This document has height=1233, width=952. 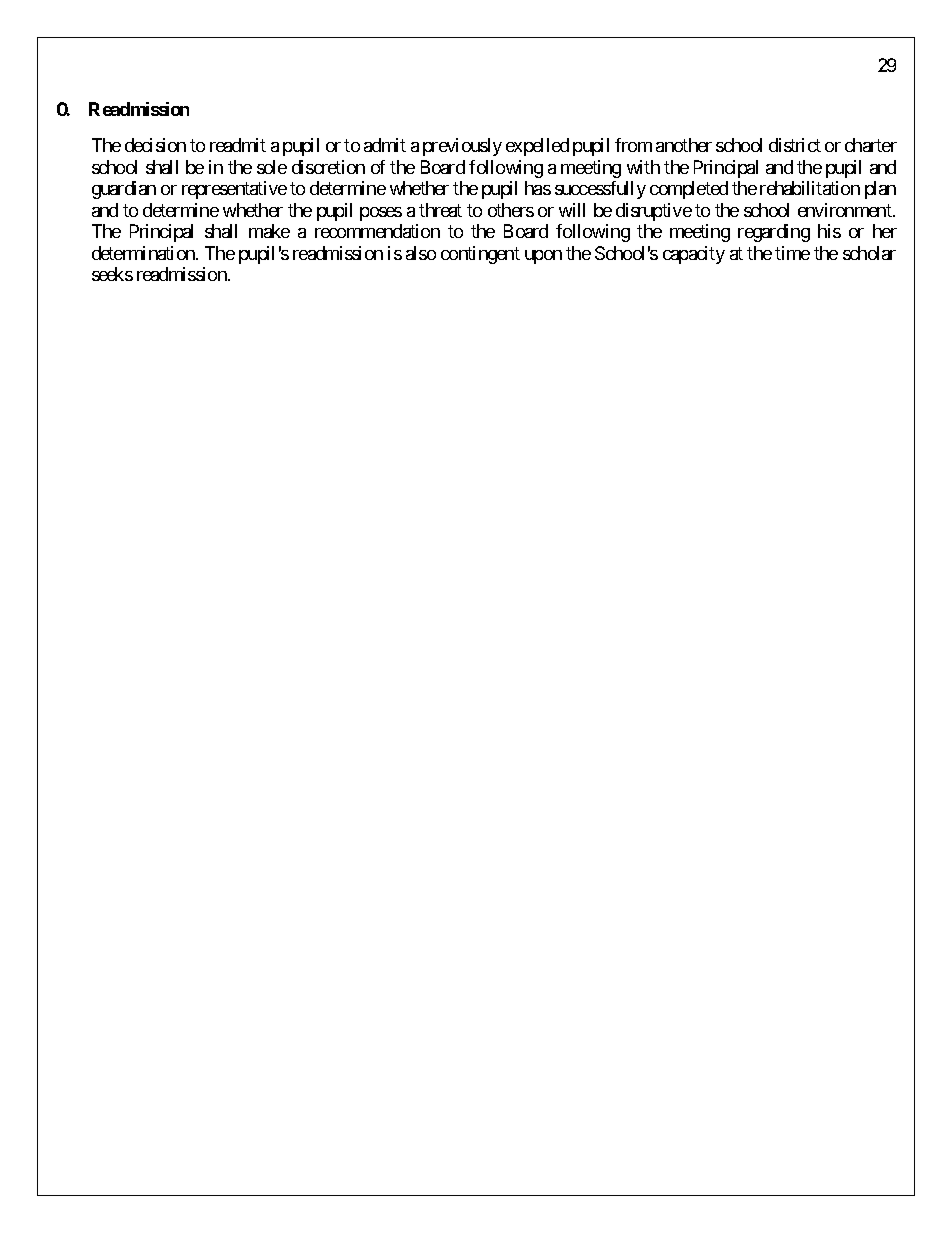 What do you see at coordinates (269, 231) in the document?
I see `make` at bounding box center [269, 231].
